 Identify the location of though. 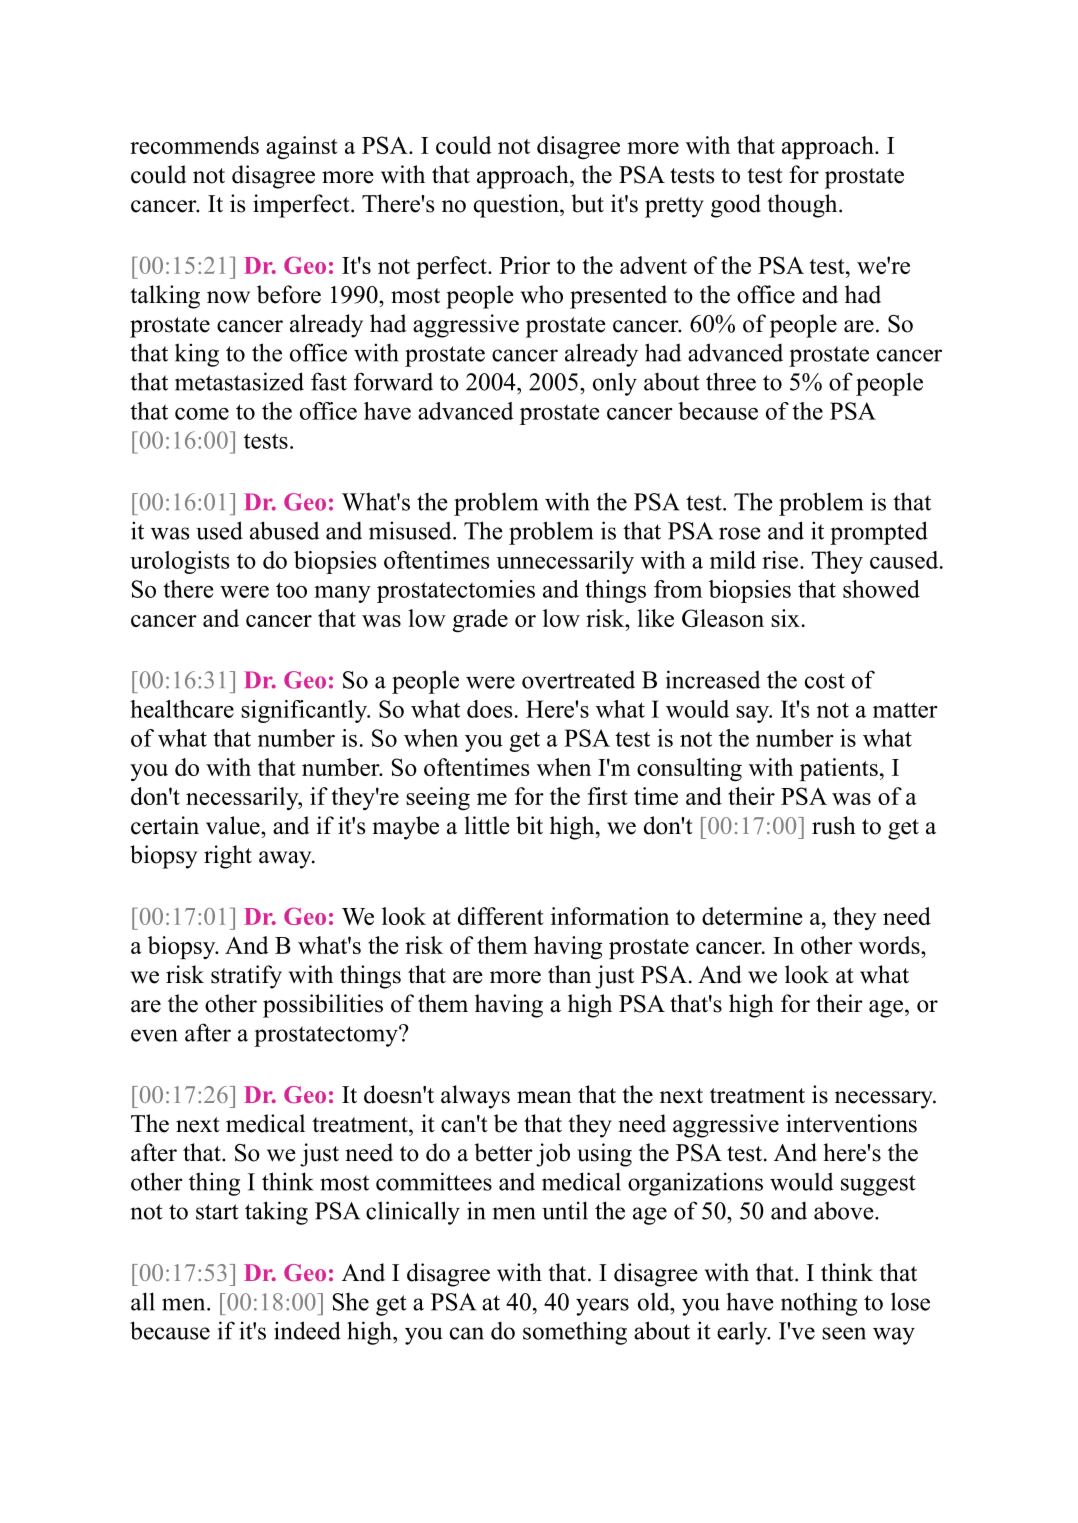
(803, 206).
